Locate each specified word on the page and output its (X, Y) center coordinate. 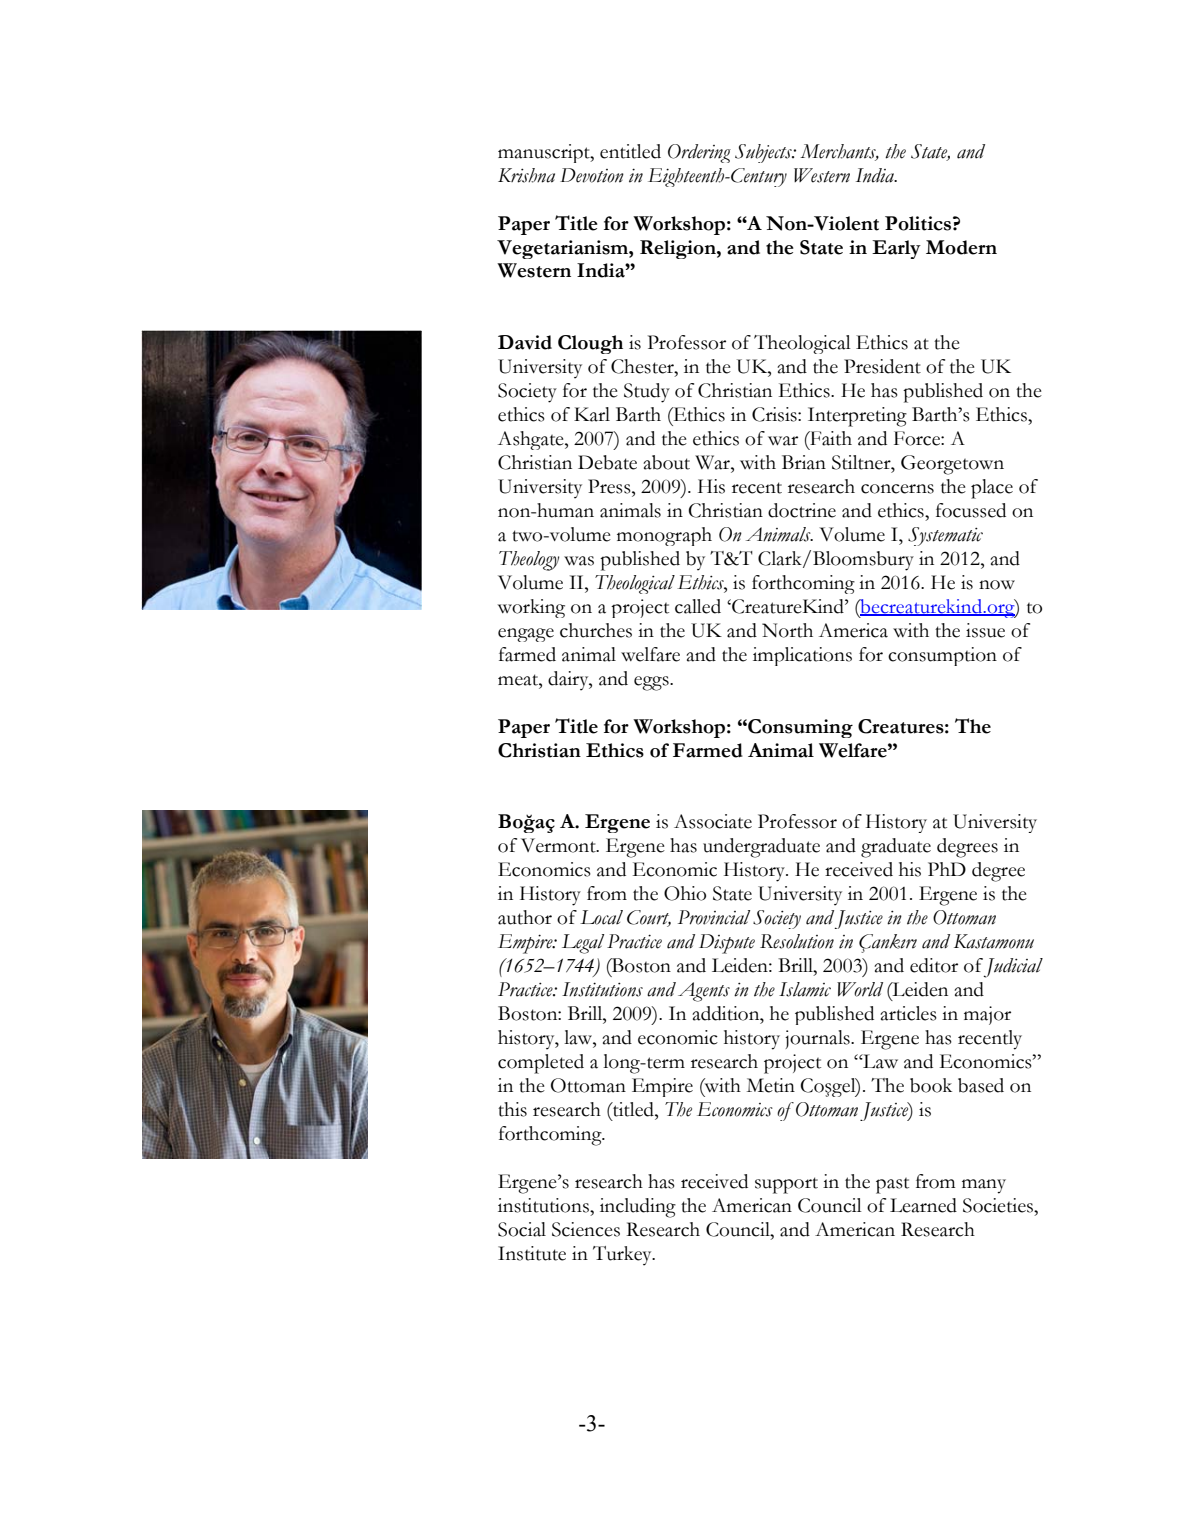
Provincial (714, 917)
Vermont (559, 845)
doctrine (802, 510)
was (579, 561)
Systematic (945, 536)
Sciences (586, 1229)
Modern (961, 247)
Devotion (592, 175)
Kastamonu (994, 941)
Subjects (764, 153)
